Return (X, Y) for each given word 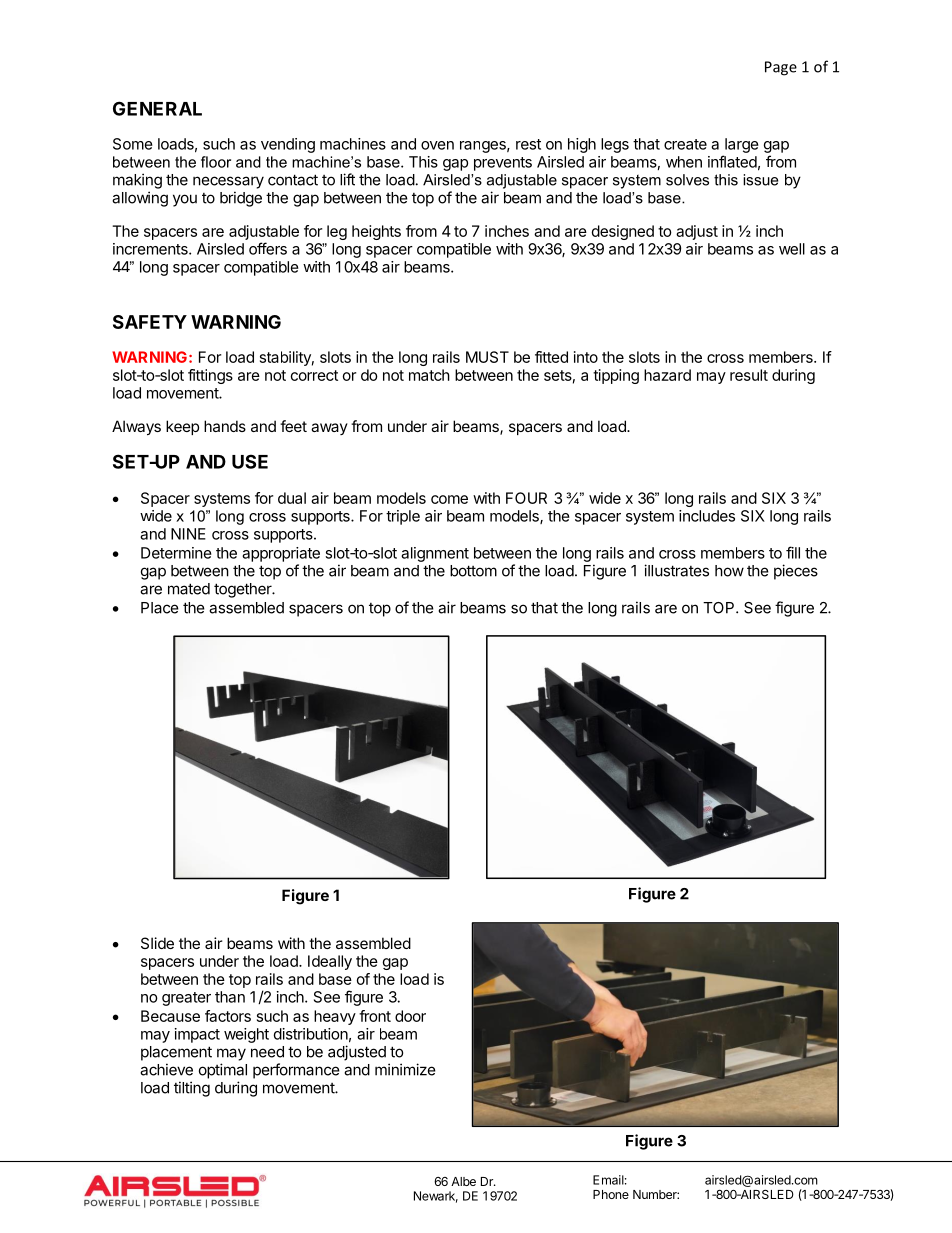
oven (437, 145)
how (729, 571)
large (742, 145)
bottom (473, 571)
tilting (192, 1089)
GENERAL (157, 108)
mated (189, 589)
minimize (405, 1069)
